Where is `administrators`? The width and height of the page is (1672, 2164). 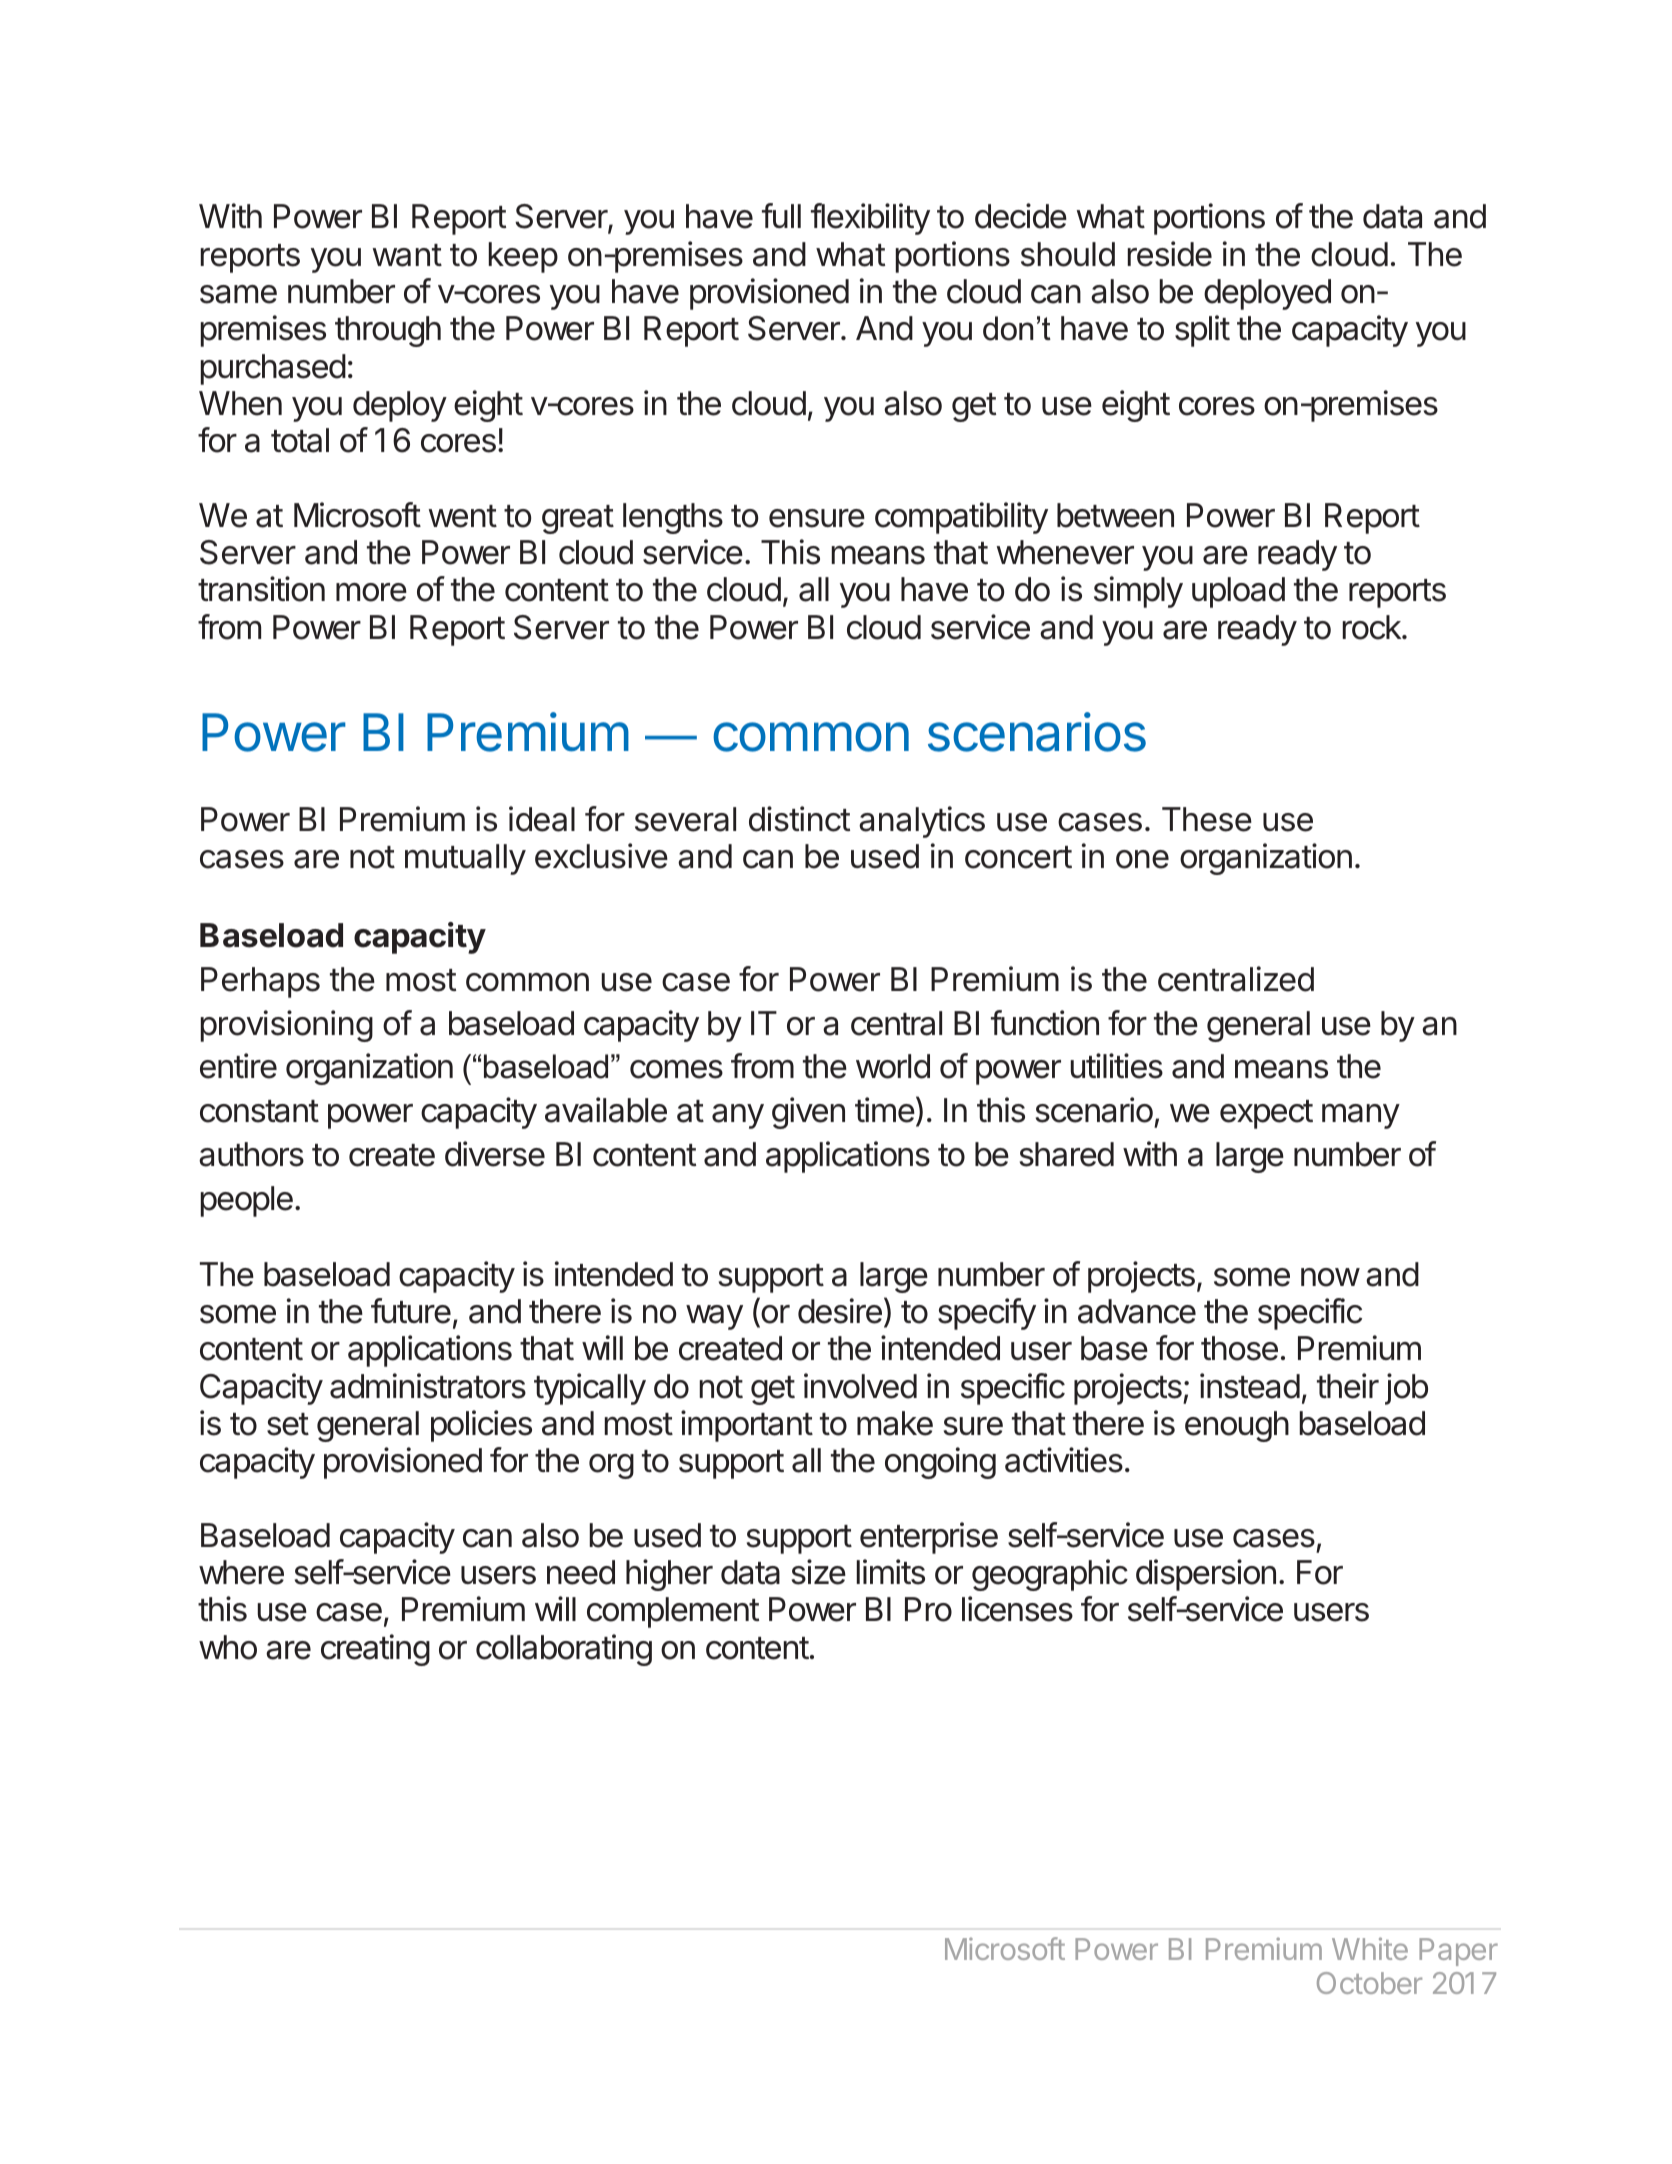 administrators is located at coordinates (428, 1386).
